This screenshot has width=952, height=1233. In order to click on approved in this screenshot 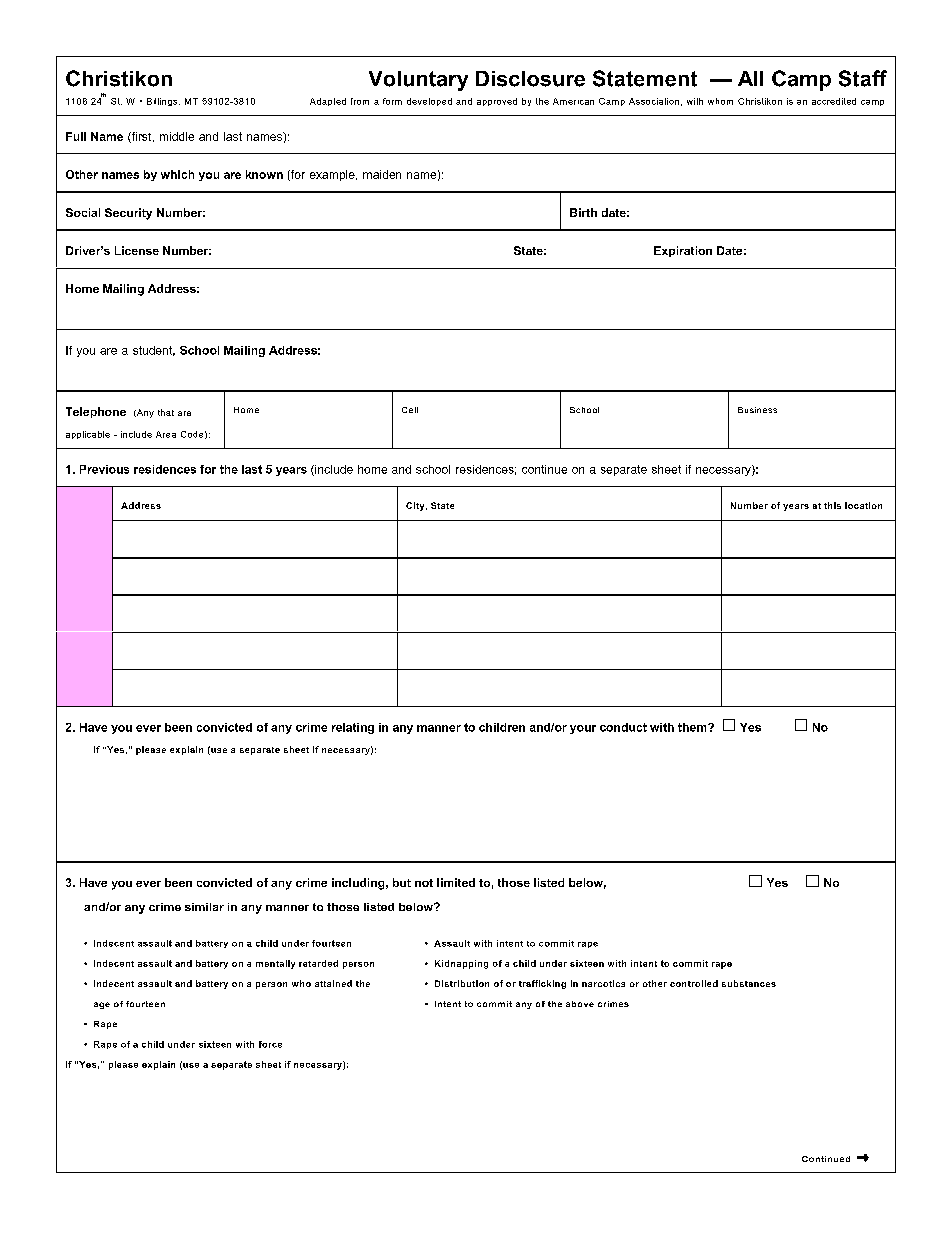, I will do `click(497, 102)`.
